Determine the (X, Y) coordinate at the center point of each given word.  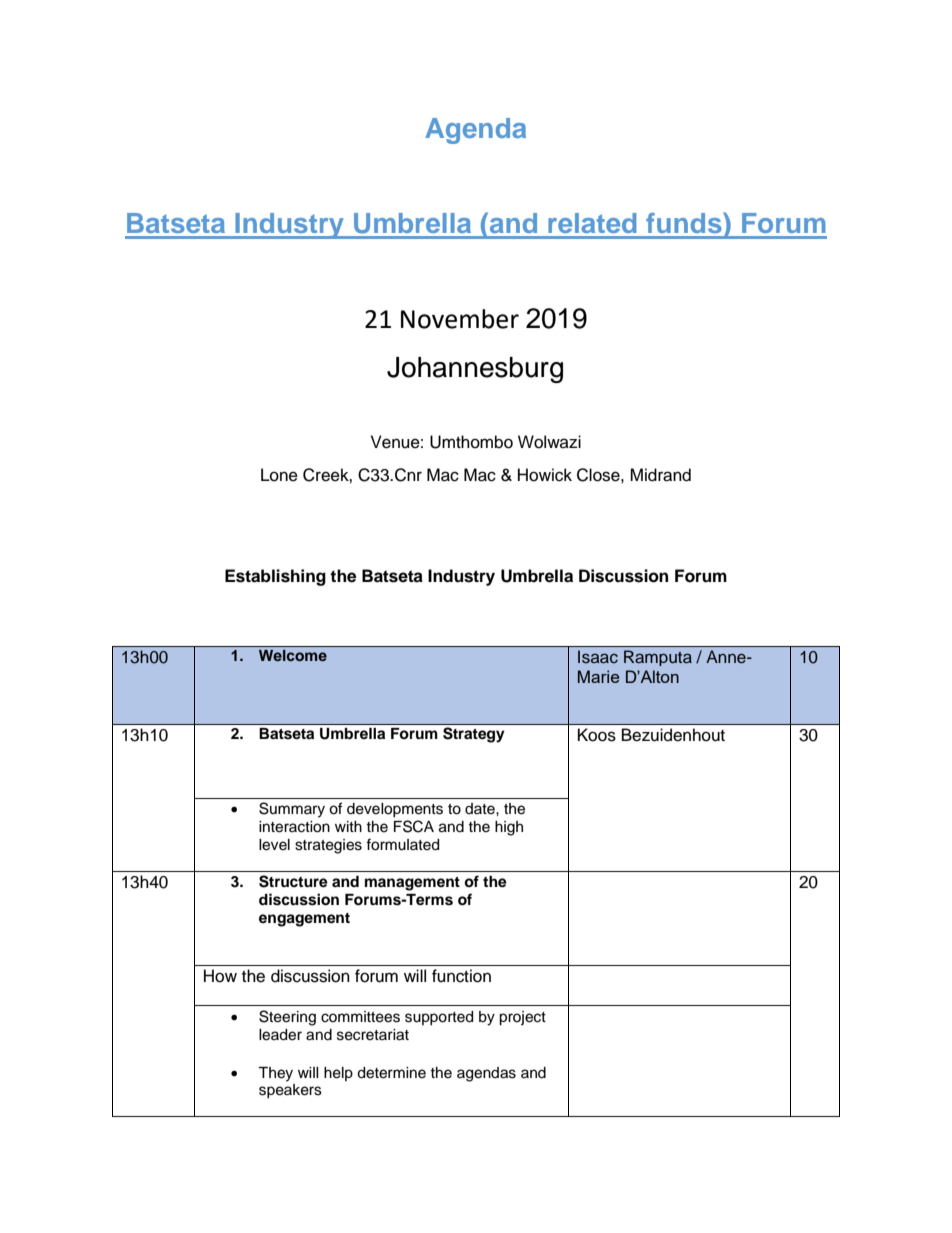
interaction (294, 827)
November (460, 319)
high (509, 828)
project (522, 1018)
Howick (545, 475)
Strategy (473, 735)
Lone (279, 475)
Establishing (275, 577)
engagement (304, 920)
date (481, 809)
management (412, 884)
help (338, 1074)
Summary (292, 810)
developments (395, 810)
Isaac (598, 657)
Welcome (293, 655)
